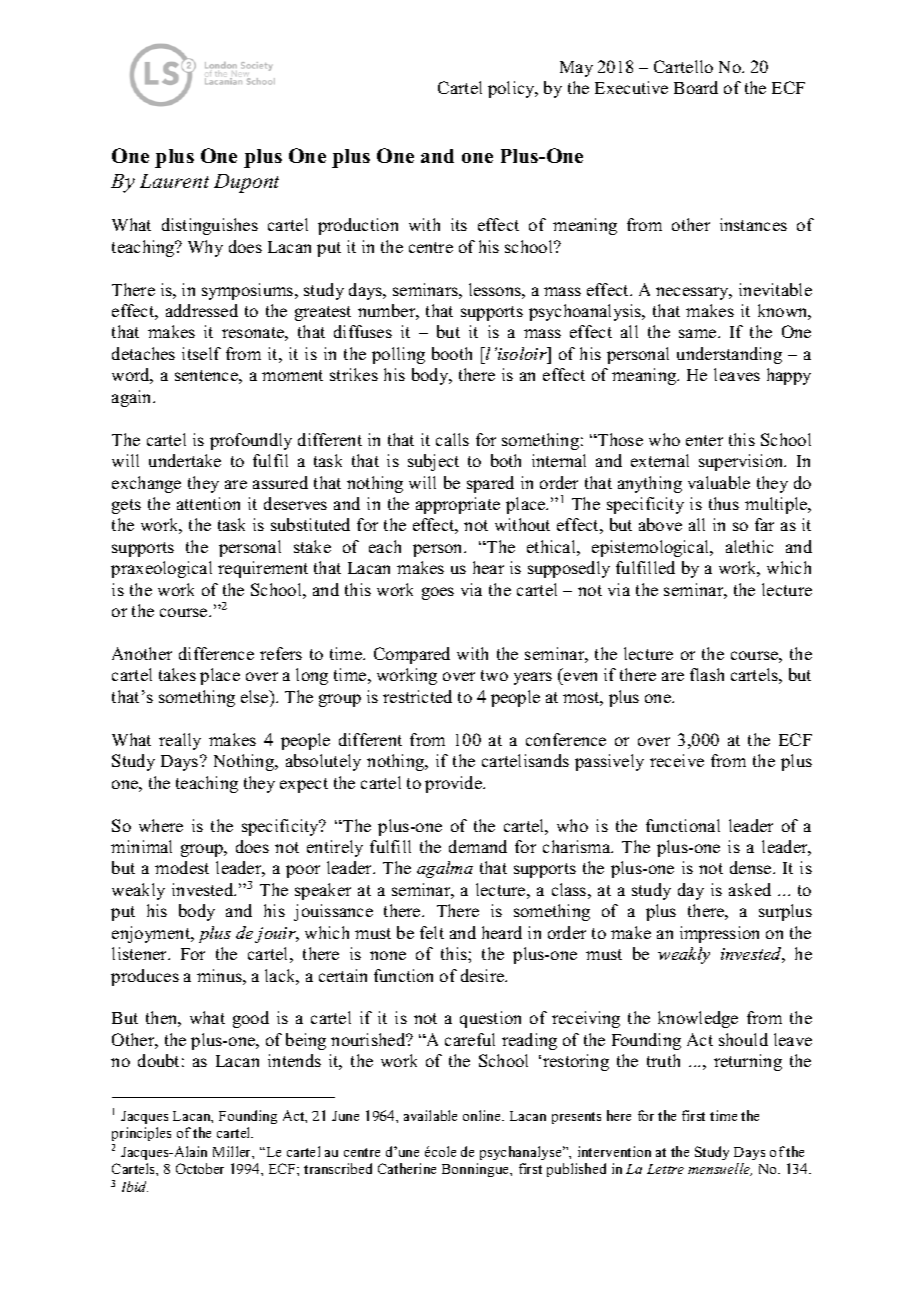 This screenshot has height=1308, width=924. Describe the element at coordinates (200, 1168) in the screenshot. I see `October` at that location.
